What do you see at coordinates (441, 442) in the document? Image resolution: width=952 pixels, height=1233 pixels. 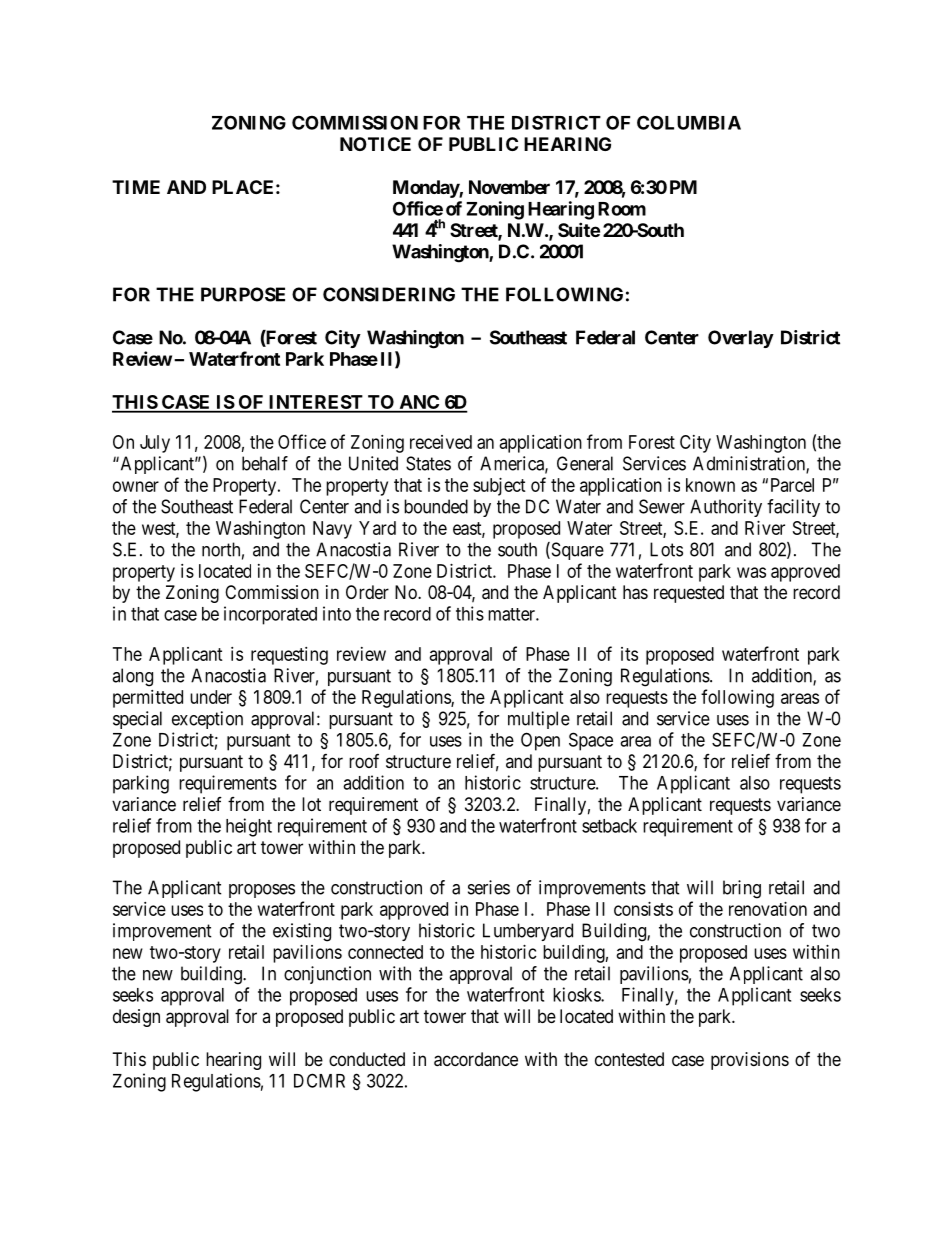 I see `received` at bounding box center [441, 442].
